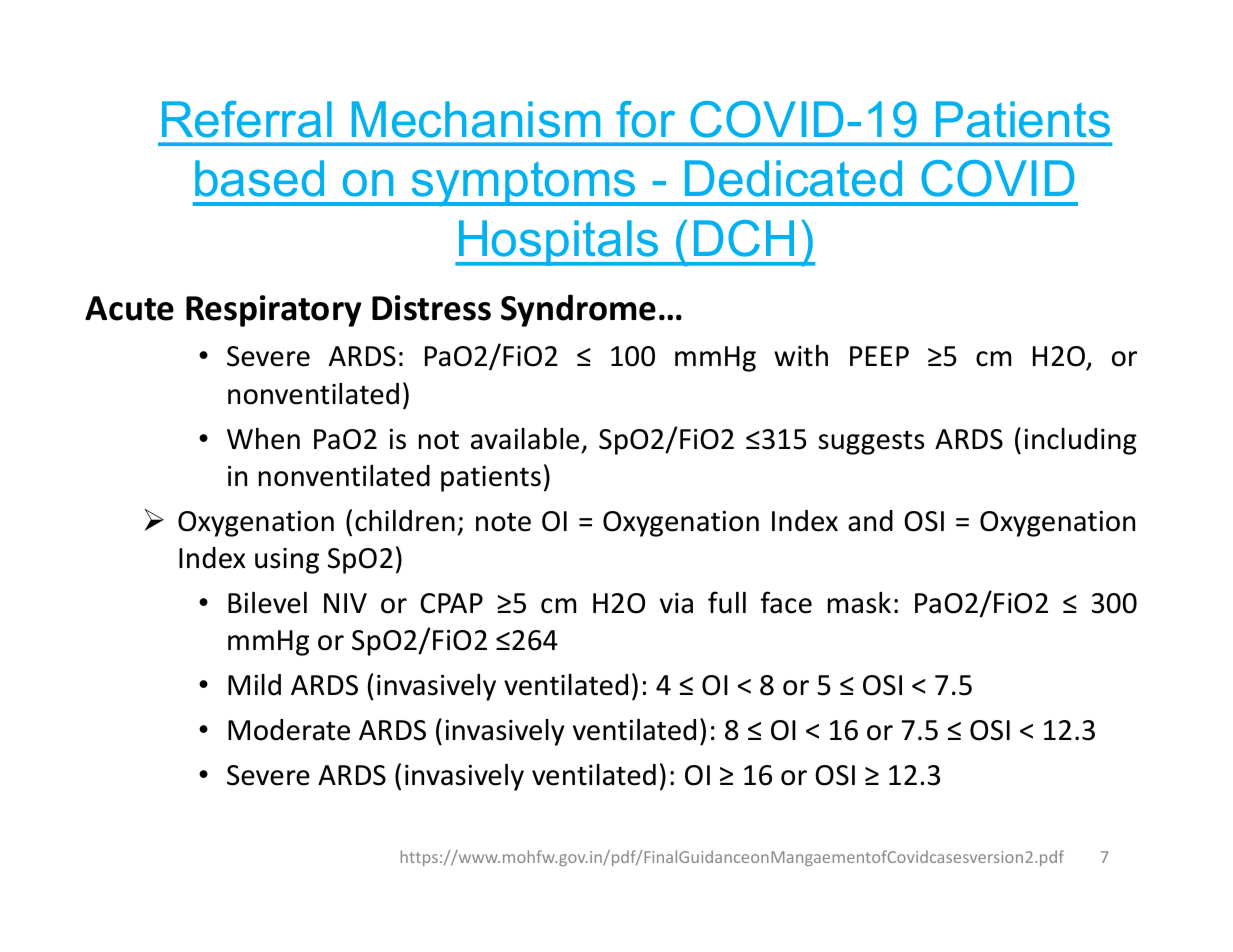 The width and height of the screenshot is (1233, 952). I want to click on Dedicated, so click(793, 178).
